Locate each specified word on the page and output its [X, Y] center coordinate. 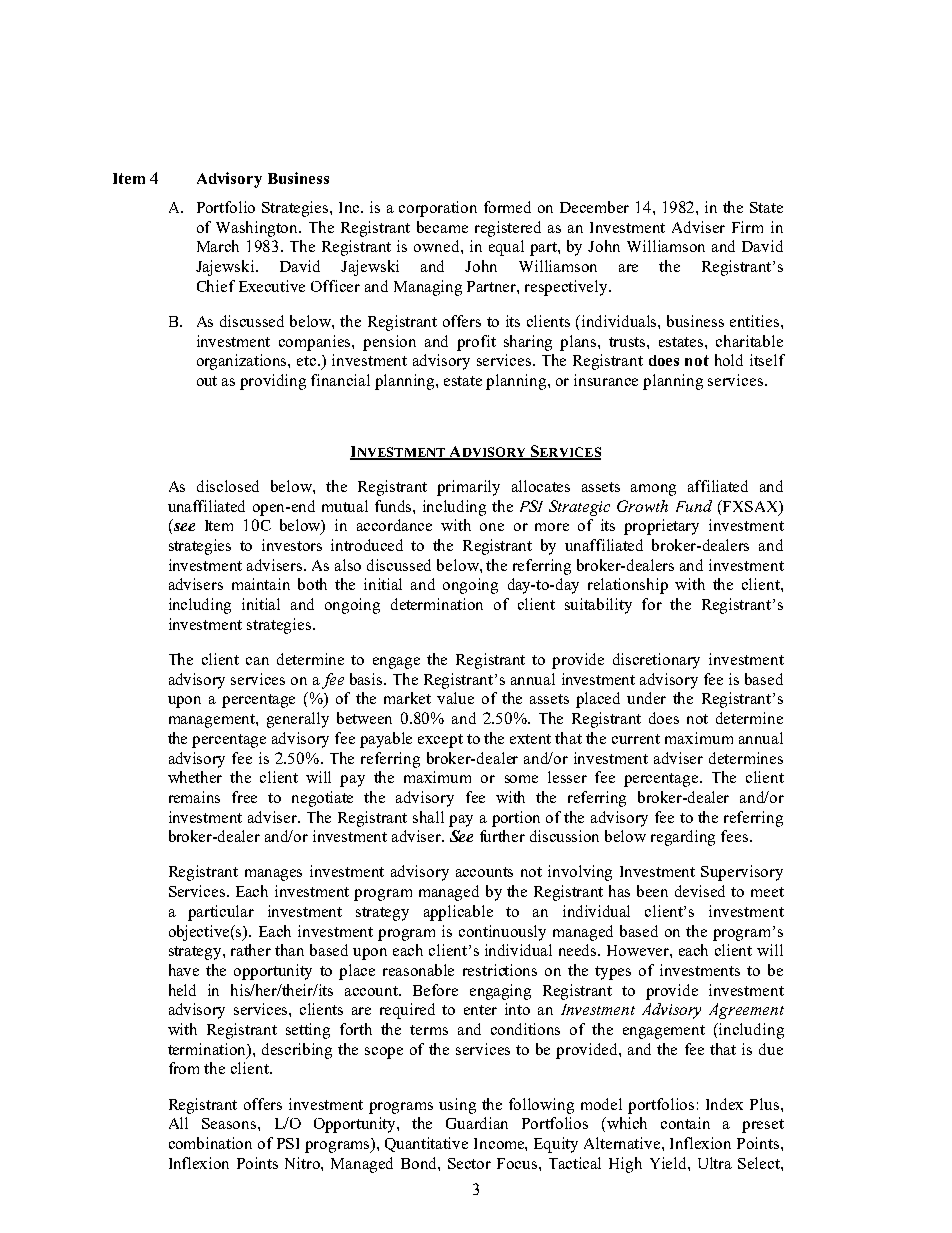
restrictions [500, 970]
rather [251, 950]
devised [700, 891]
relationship [628, 586]
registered [508, 229]
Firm [747, 227]
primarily [468, 488]
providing [273, 382]
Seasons [230, 1123]
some [521, 779]
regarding [683, 838]
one [492, 527]
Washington [258, 229]
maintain [261, 584]
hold [729, 360]
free [244, 797]
